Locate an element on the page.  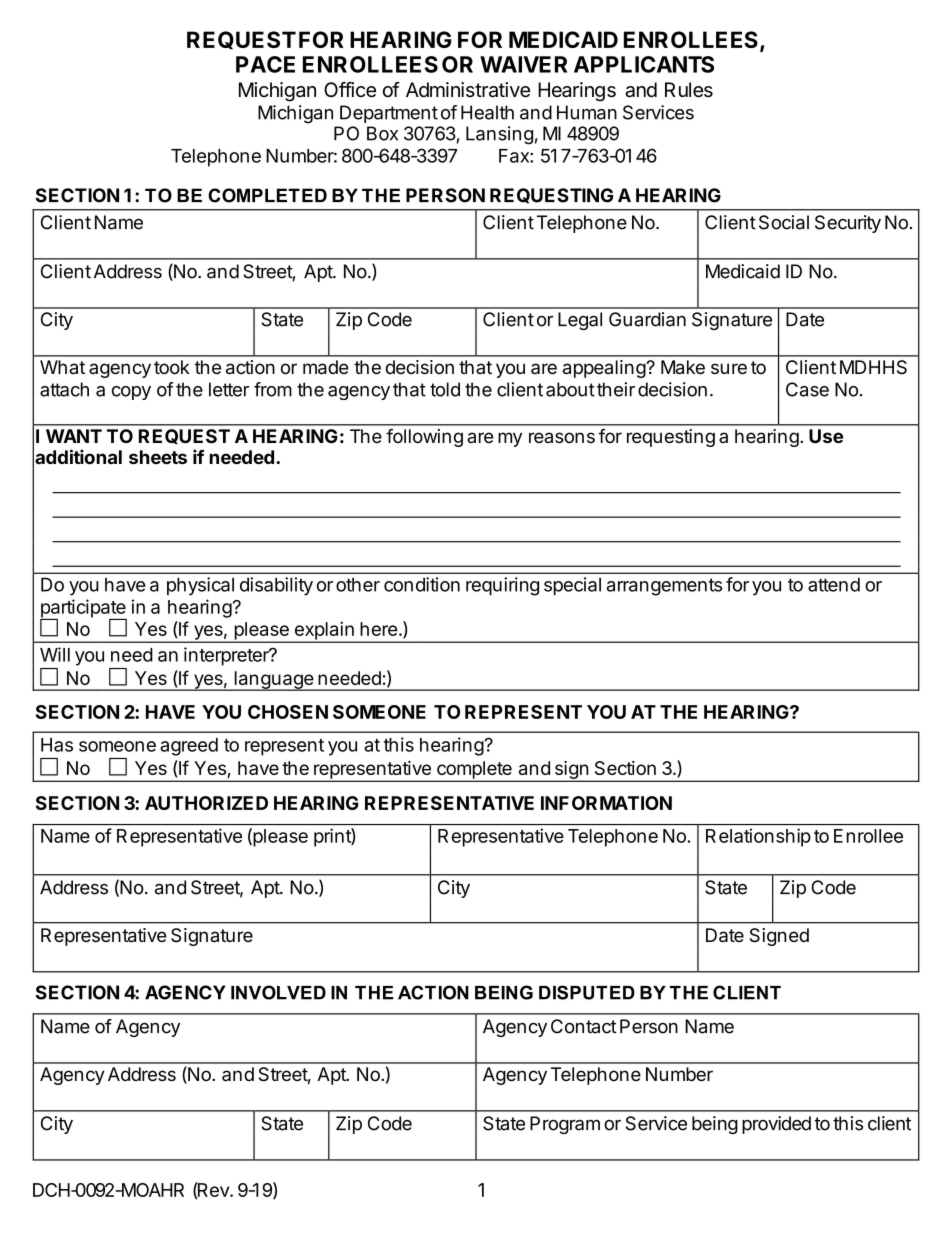
PACE is located at coordinates (265, 64).
